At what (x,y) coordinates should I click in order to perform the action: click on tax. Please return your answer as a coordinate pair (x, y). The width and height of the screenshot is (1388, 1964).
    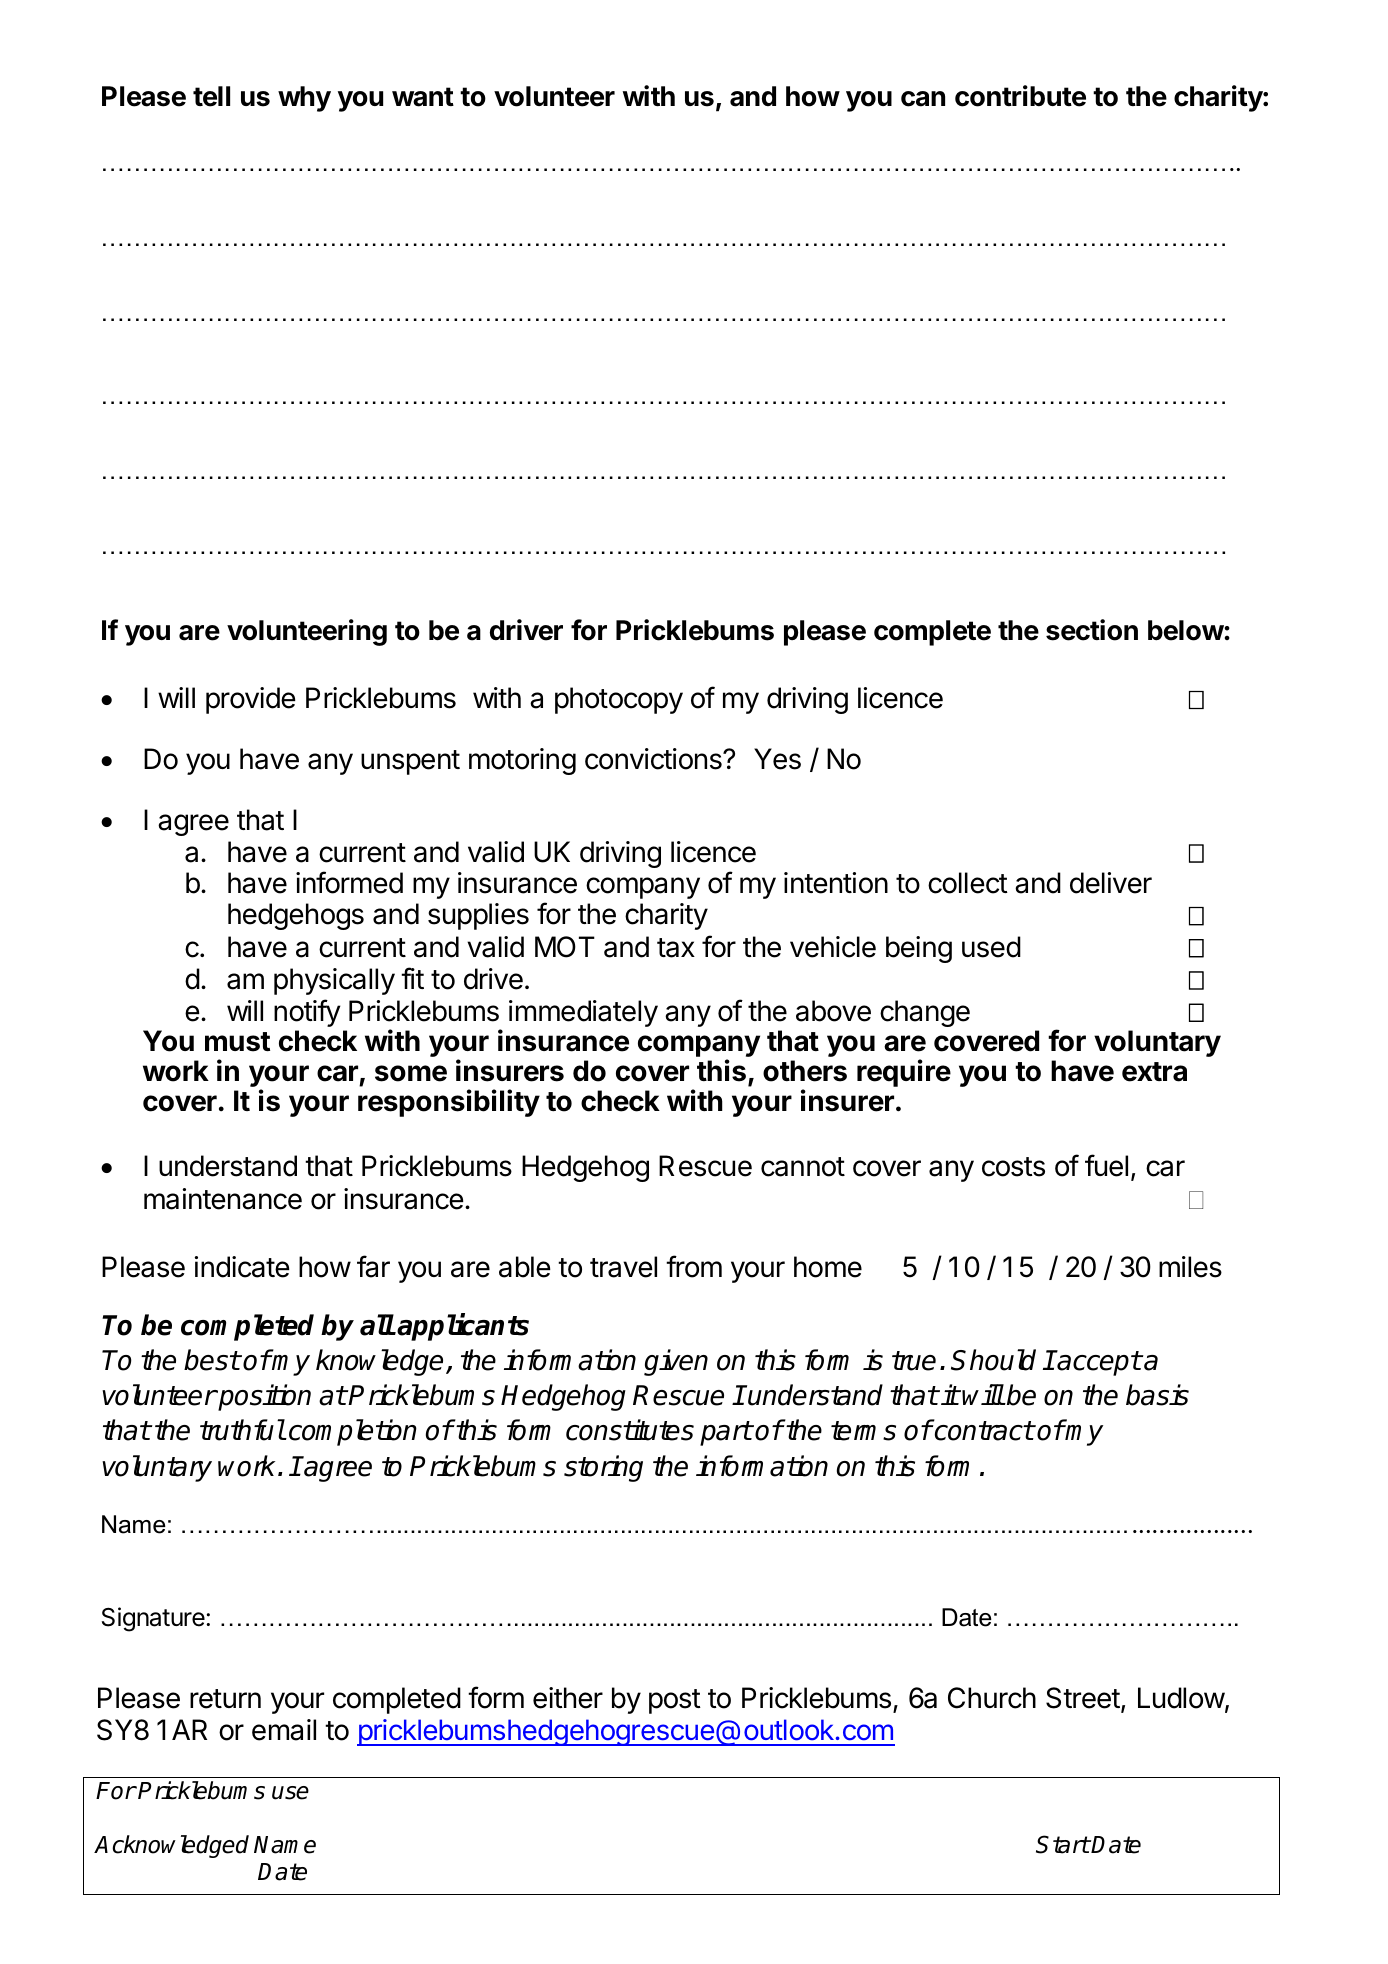
    Looking at the image, I should click on (676, 948).
